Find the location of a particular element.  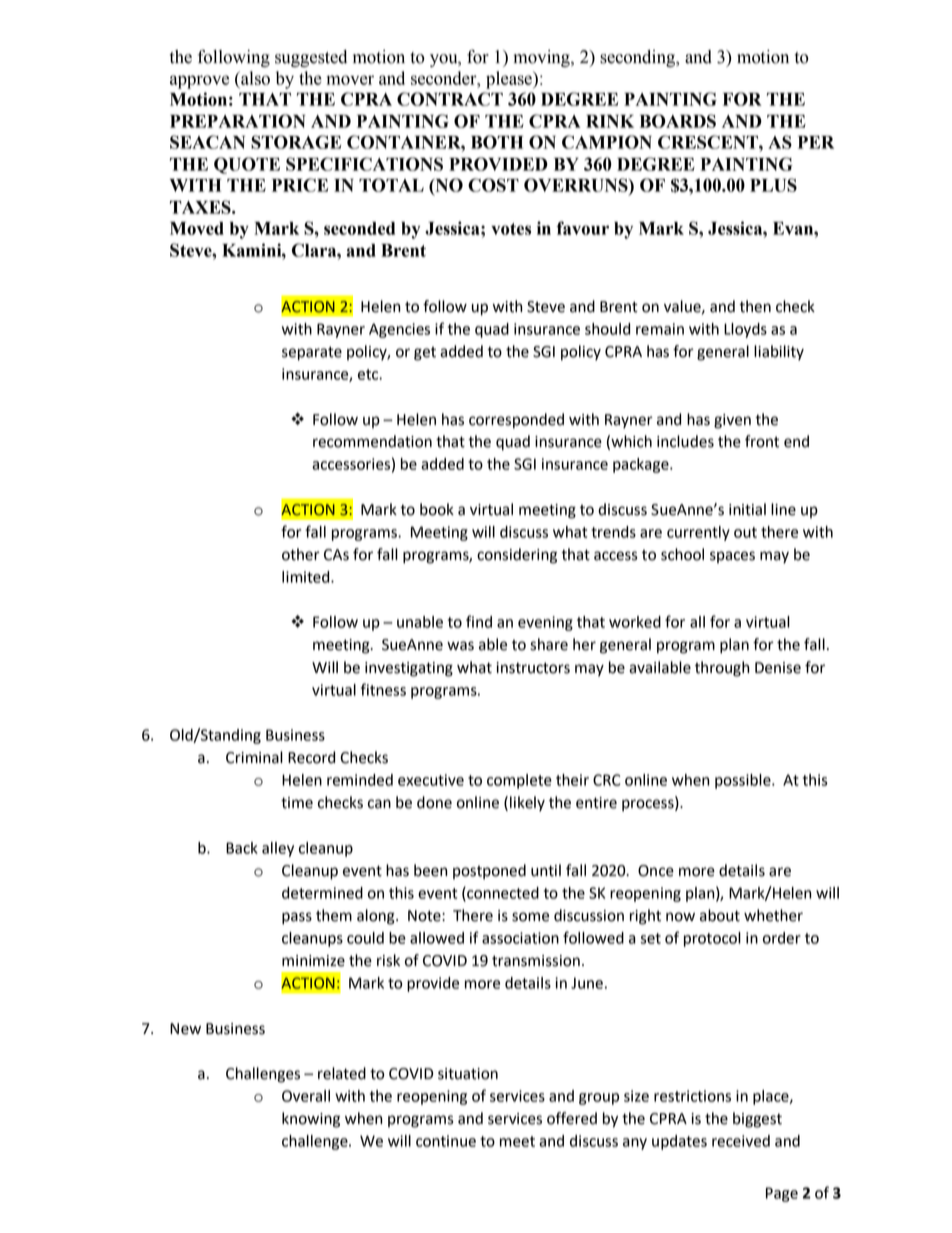

knowing is located at coordinates (311, 1120).
